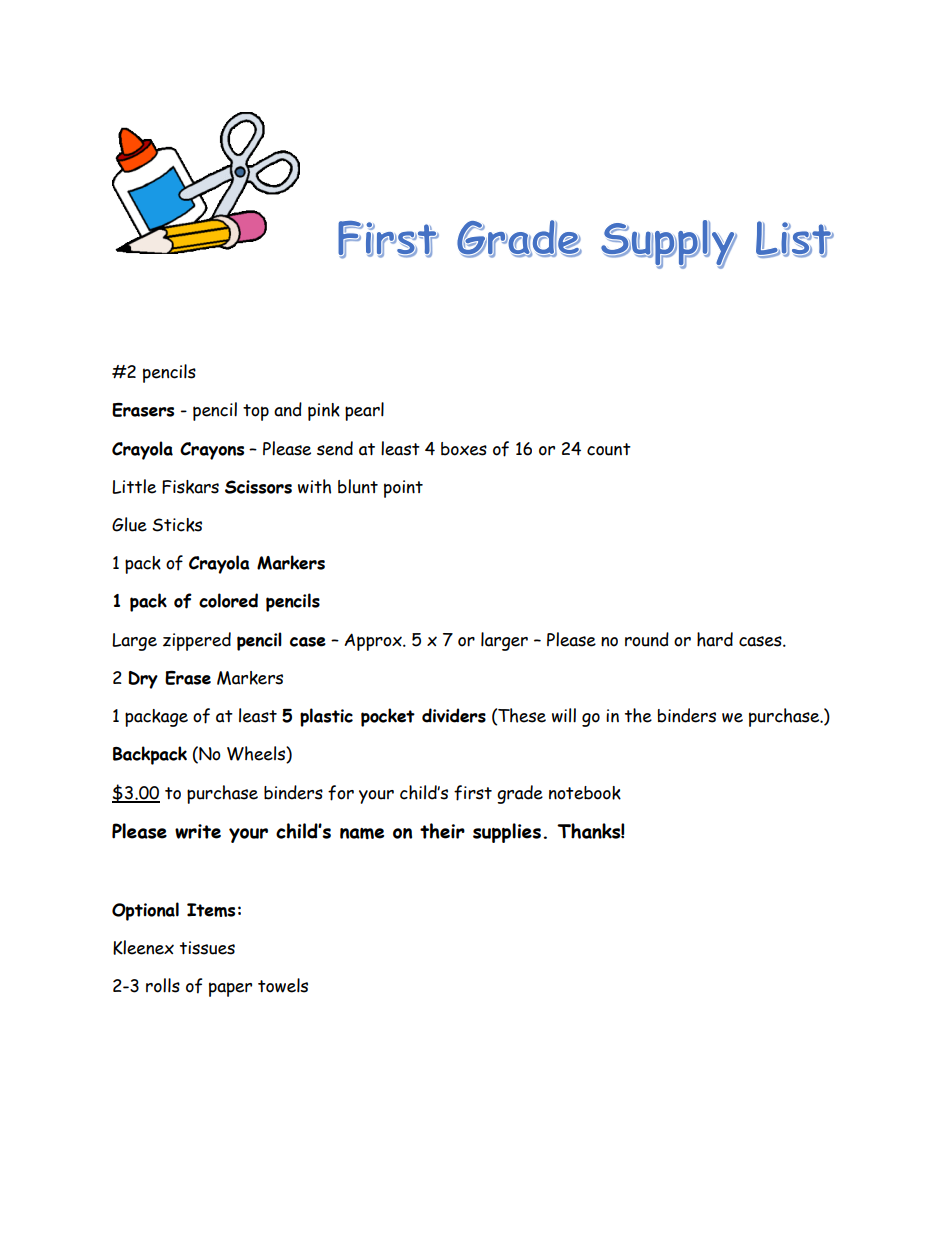  Describe the element at coordinates (374, 642) in the screenshot. I see `Approx` at that location.
